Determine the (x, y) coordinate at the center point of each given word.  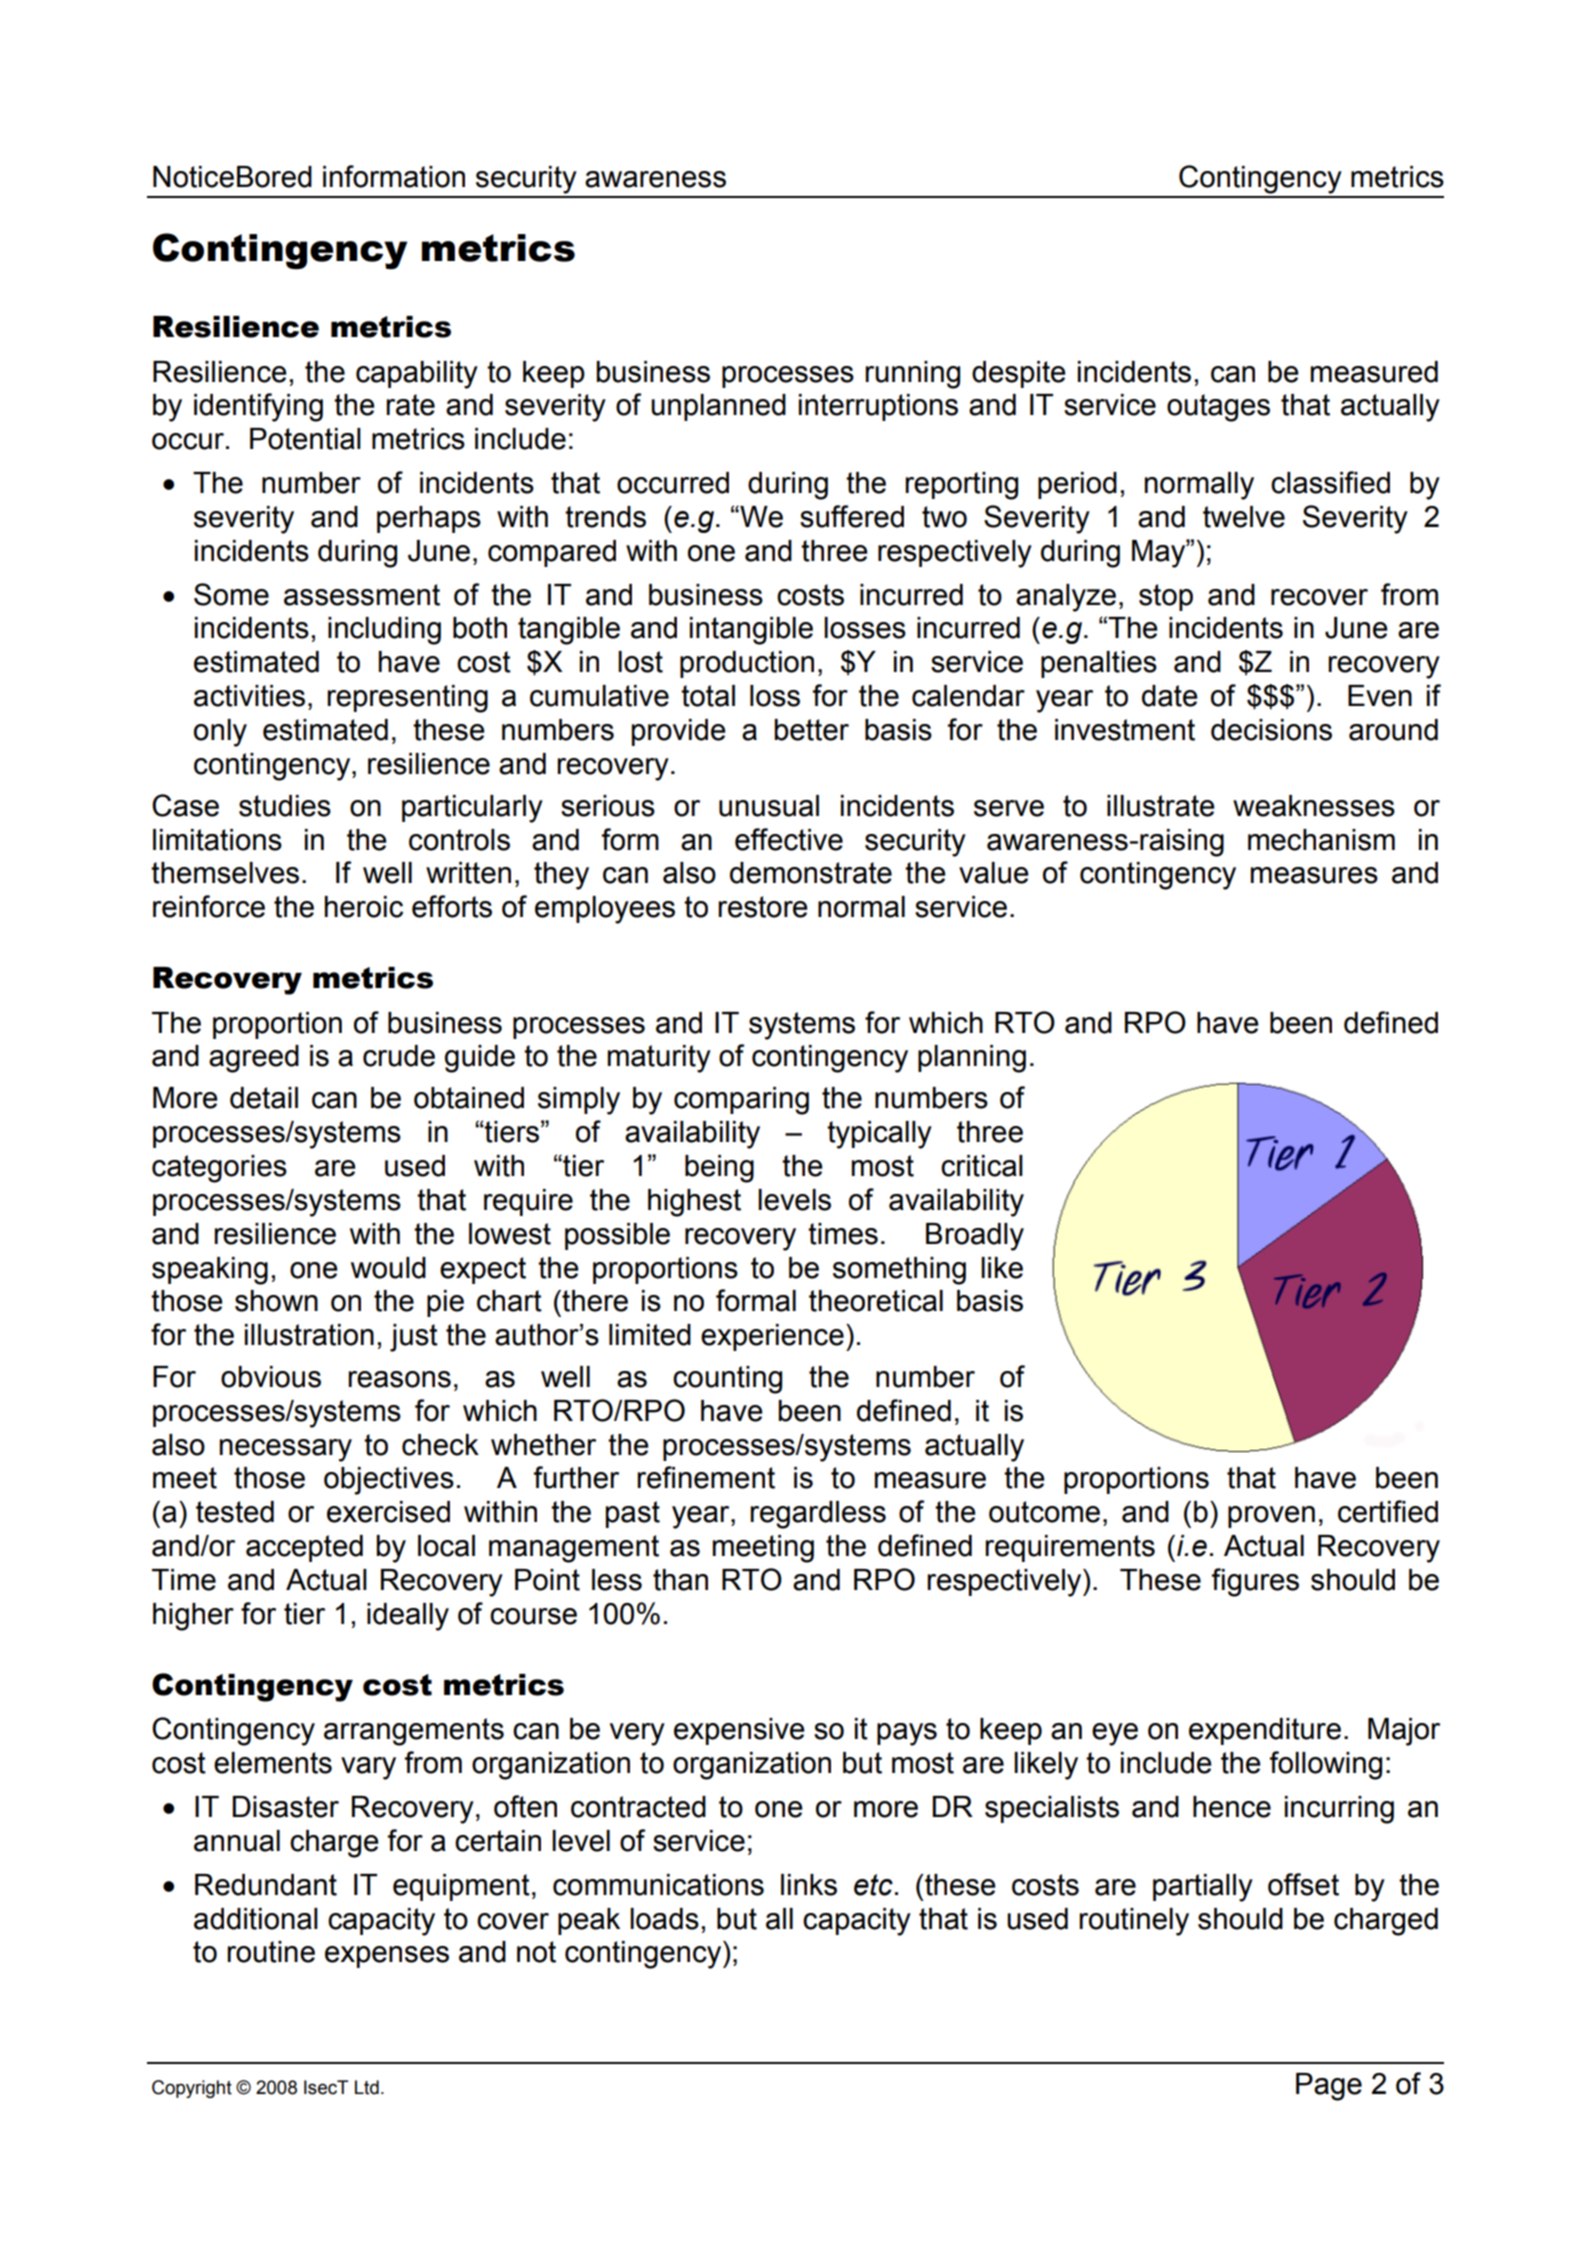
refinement (706, 1477)
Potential (305, 439)
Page (1329, 2087)
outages (1218, 408)
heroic (364, 907)
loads (664, 1919)
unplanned (718, 407)
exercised (388, 1512)
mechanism (1321, 840)
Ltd (367, 2087)
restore (763, 907)
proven (1271, 1517)
